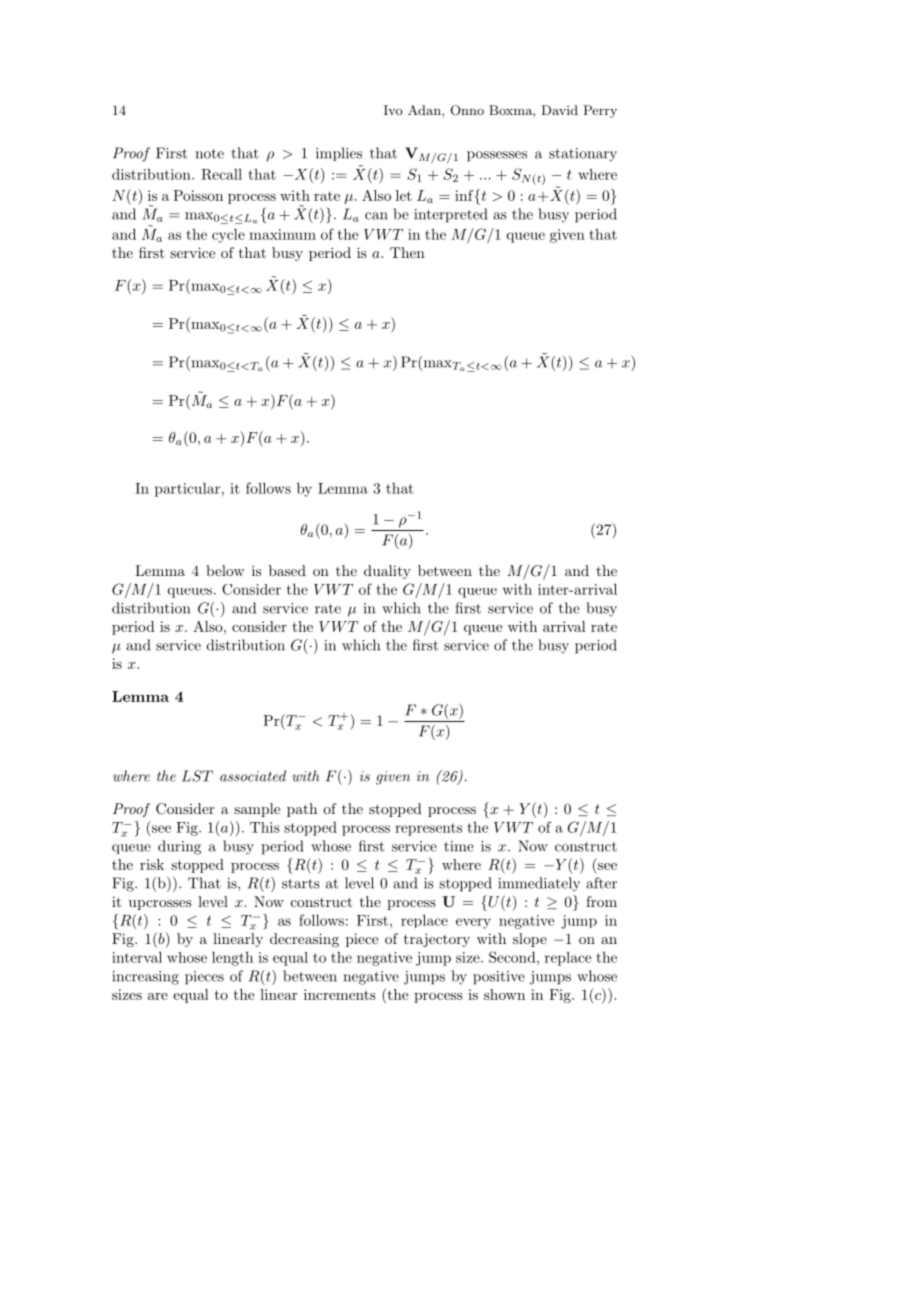  Describe the element at coordinates (340, 994) in the screenshot. I see `increments` at that location.
